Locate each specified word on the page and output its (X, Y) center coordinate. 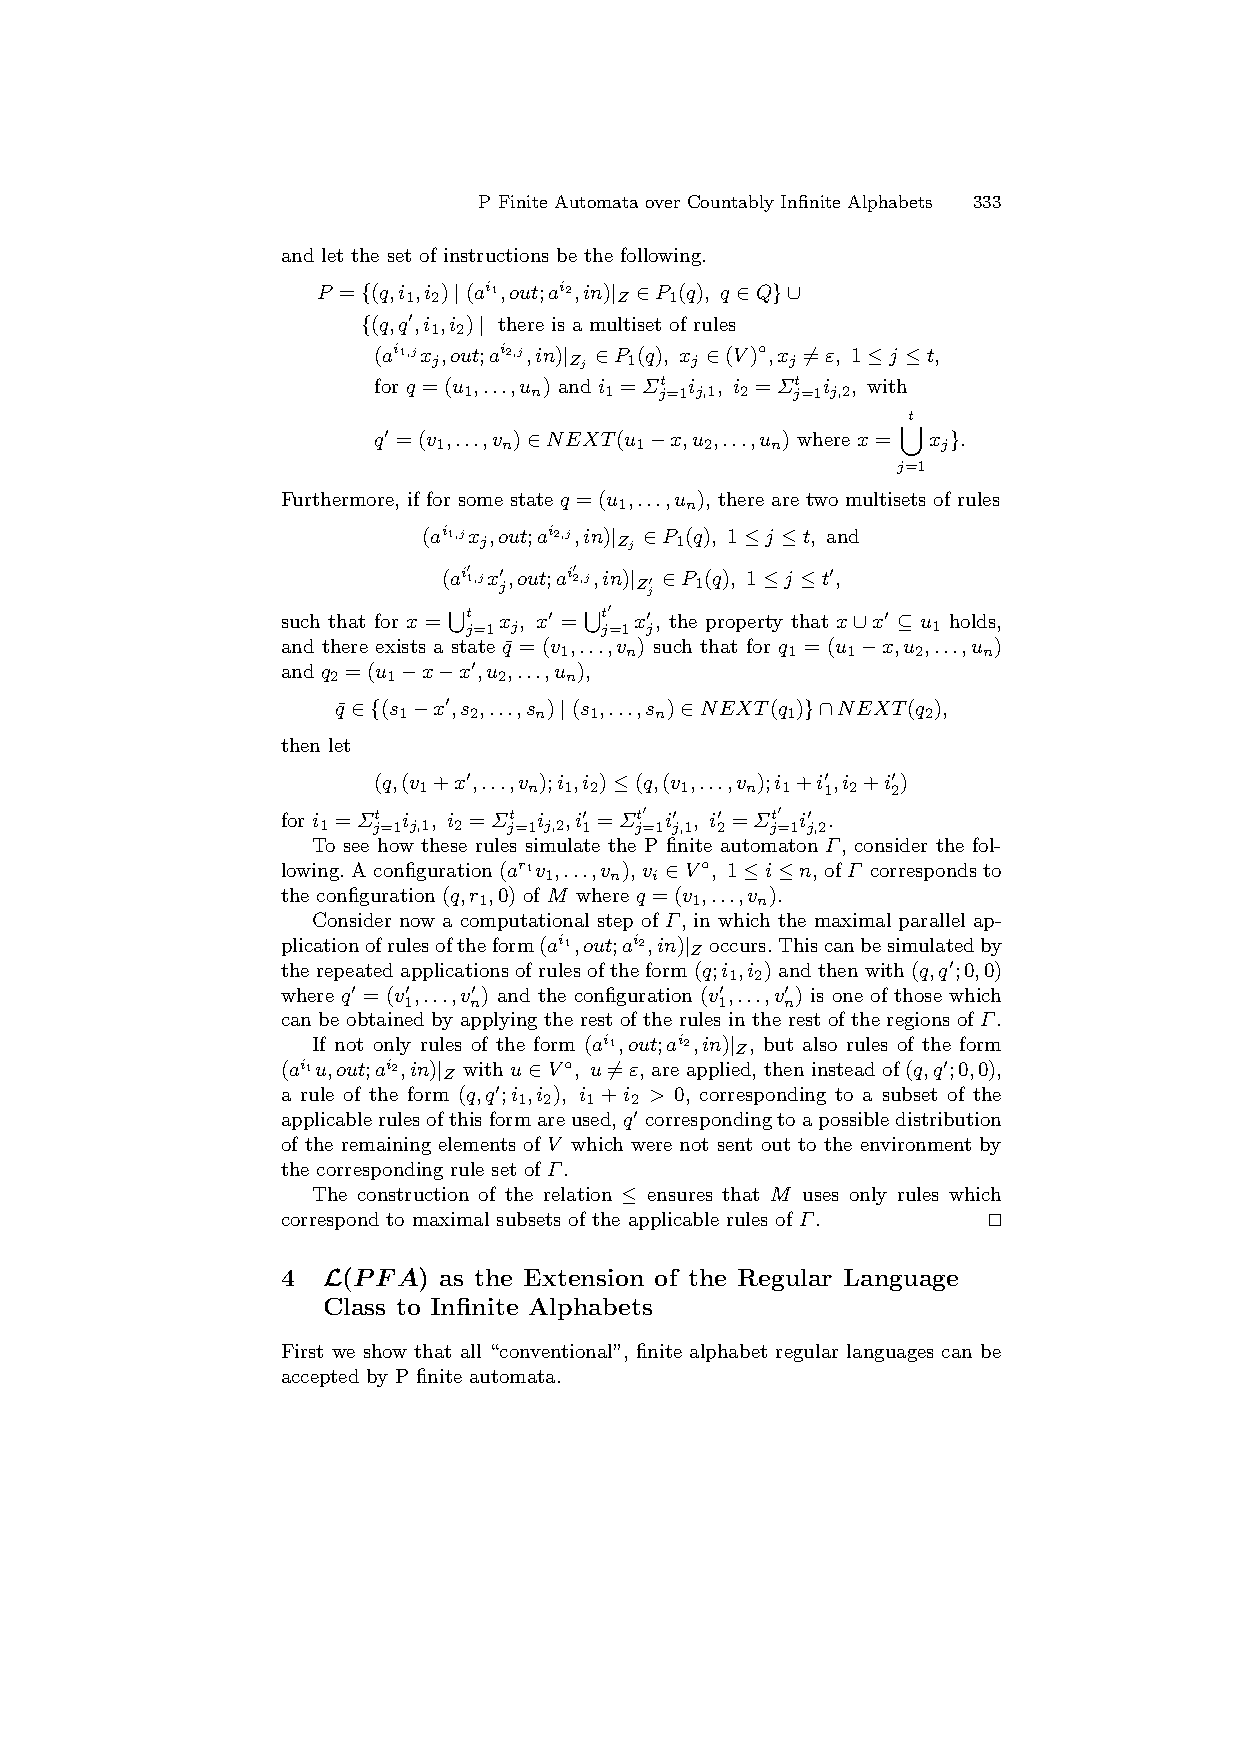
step (615, 922)
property (744, 623)
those (918, 995)
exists (400, 646)
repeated (355, 972)
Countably (731, 203)
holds (972, 621)
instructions (496, 255)
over (663, 204)
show (385, 1351)
